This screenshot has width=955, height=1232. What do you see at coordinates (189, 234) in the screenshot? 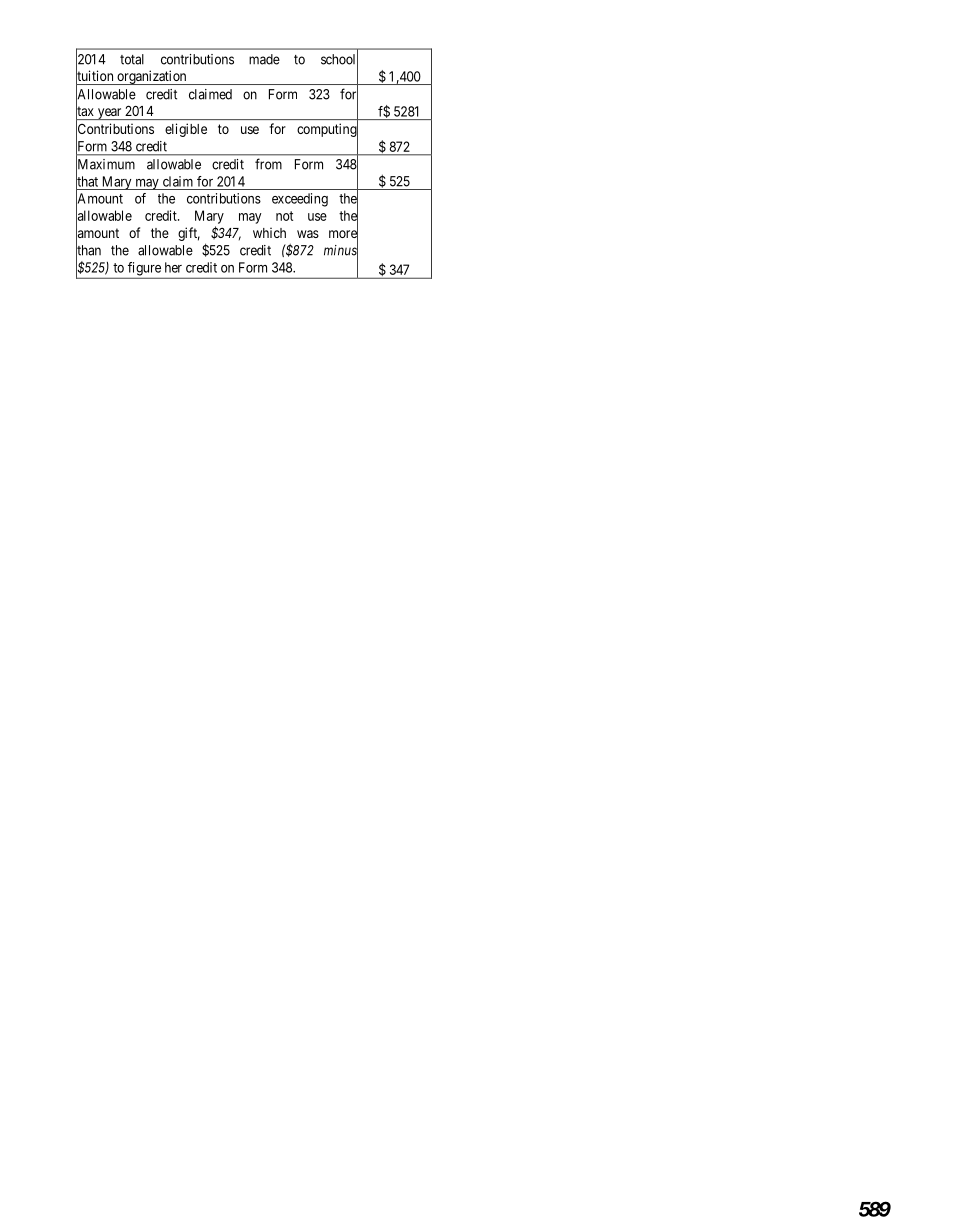
I see `gift` at bounding box center [189, 234].
